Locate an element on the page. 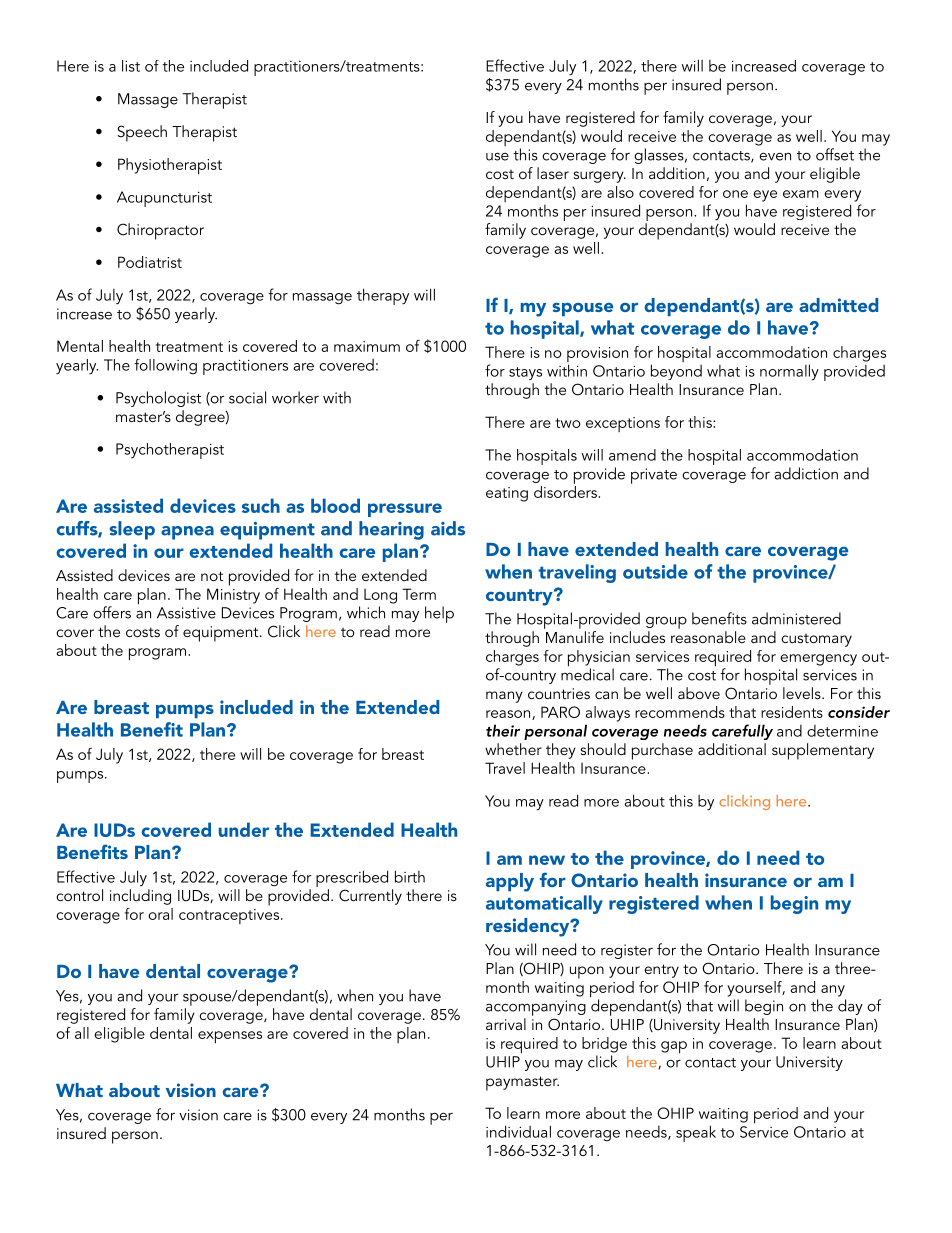 The image size is (952, 1233). Assistive is located at coordinates (186, 613).
